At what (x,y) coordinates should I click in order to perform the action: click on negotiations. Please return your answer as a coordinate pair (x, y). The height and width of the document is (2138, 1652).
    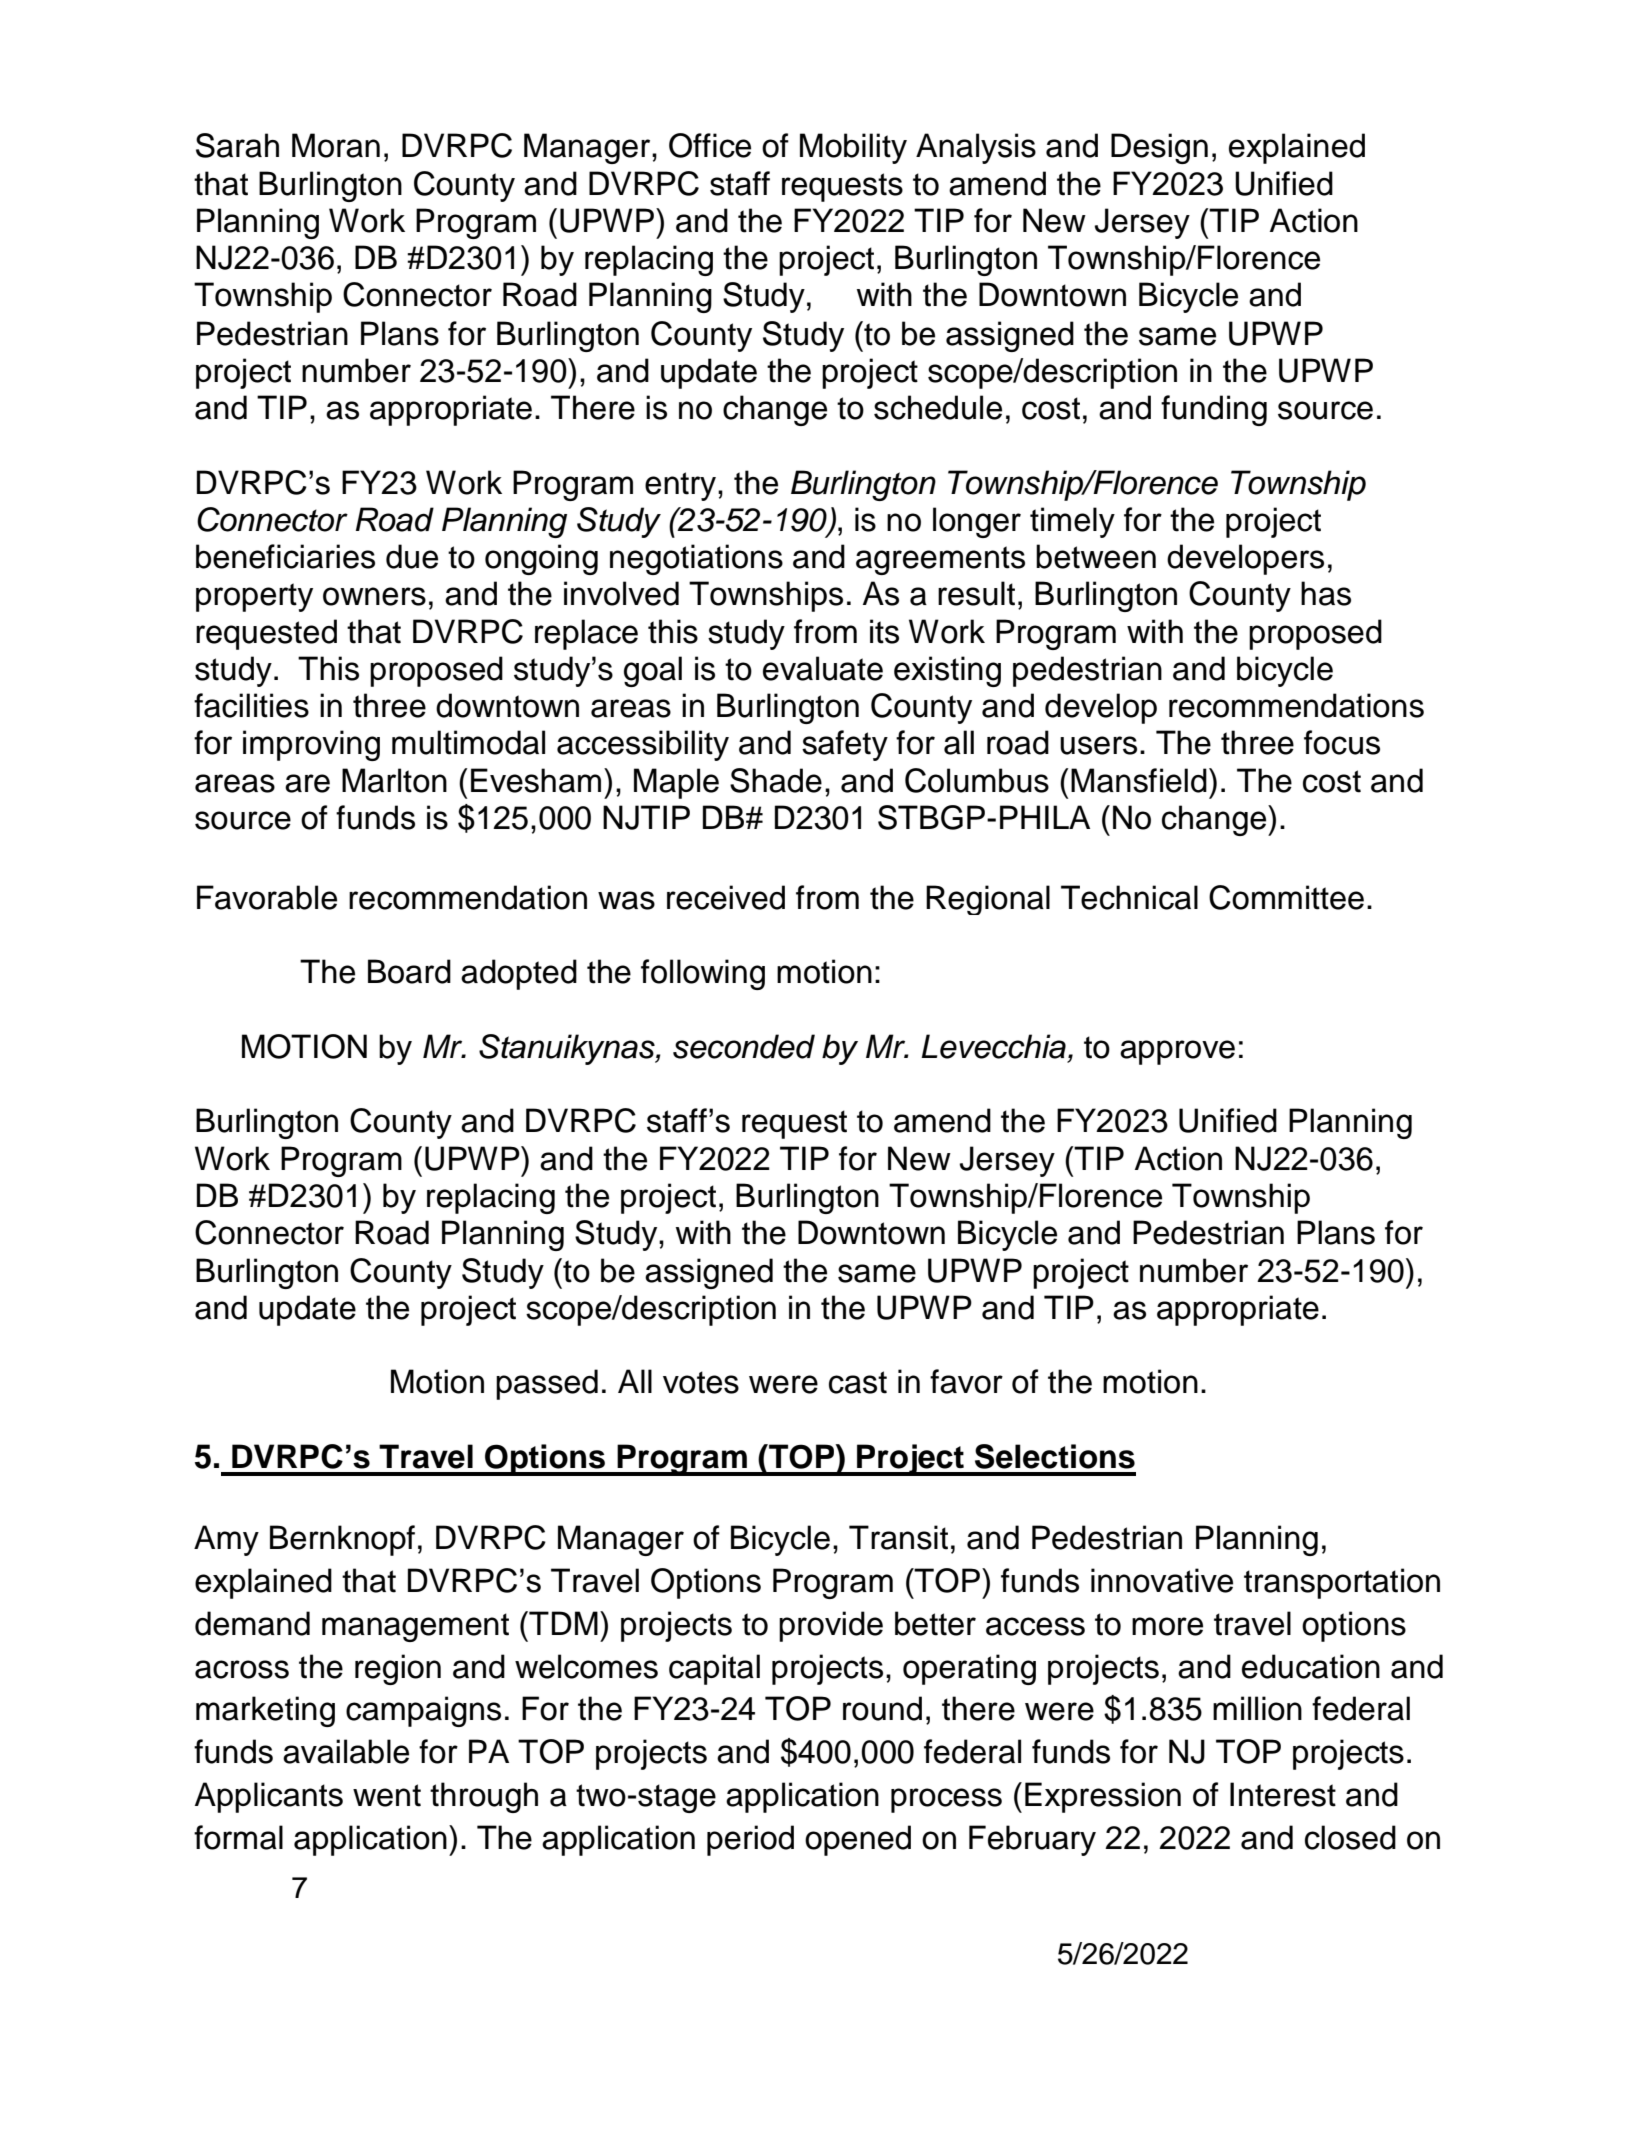
    Looking at the image, I should click on (696, 559).
